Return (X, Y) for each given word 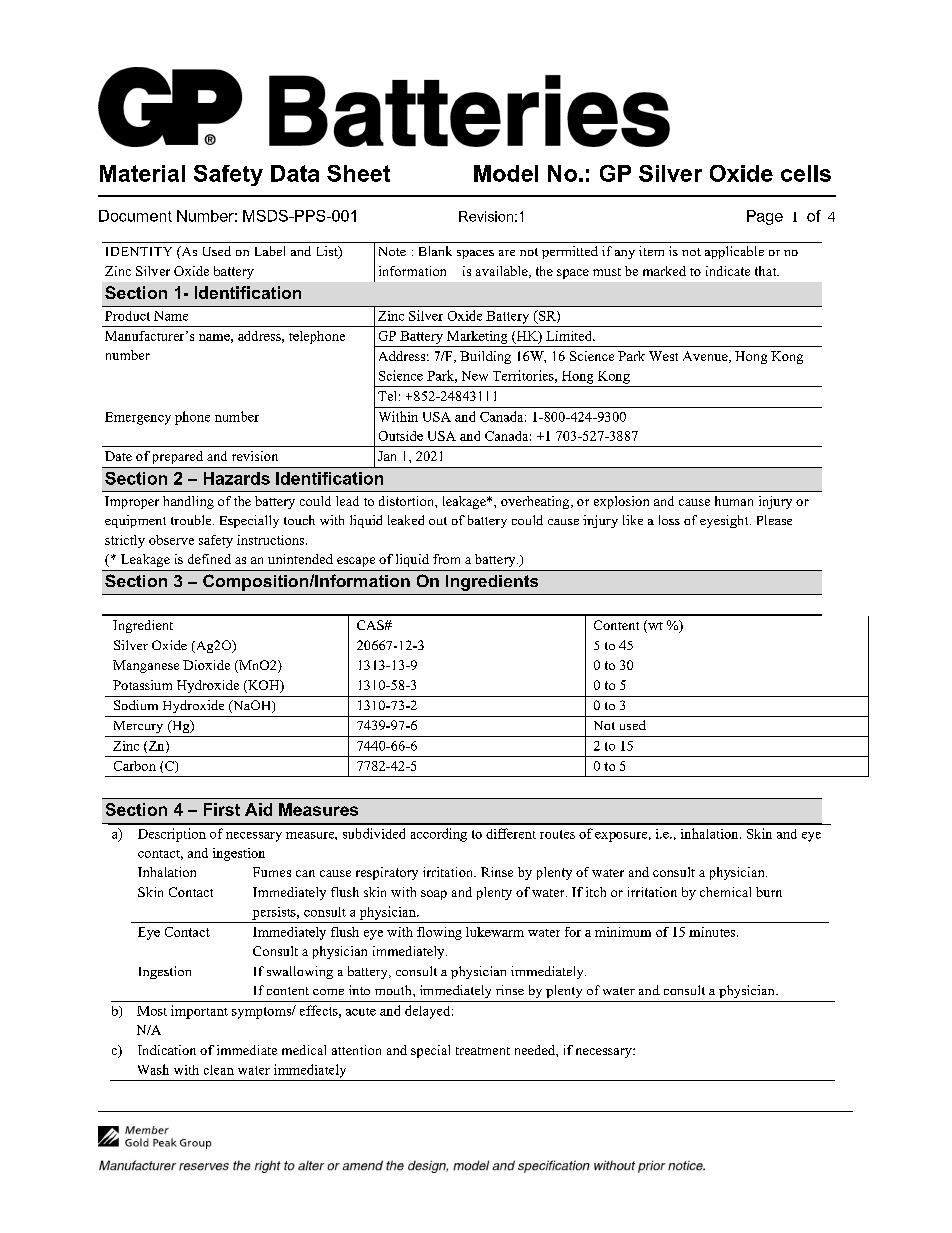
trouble (192, 520)
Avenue (706, 357)
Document (135, 216)
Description (172, 835)
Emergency (138, 418)
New (475, 376)
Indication (167, 1050)
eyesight (725, 521)
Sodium (136, 705)
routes (557, 834)
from (446, 559)
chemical (725, 892)
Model (506, 173)
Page (765, 217)
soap (434, 895)
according (439, 835)
